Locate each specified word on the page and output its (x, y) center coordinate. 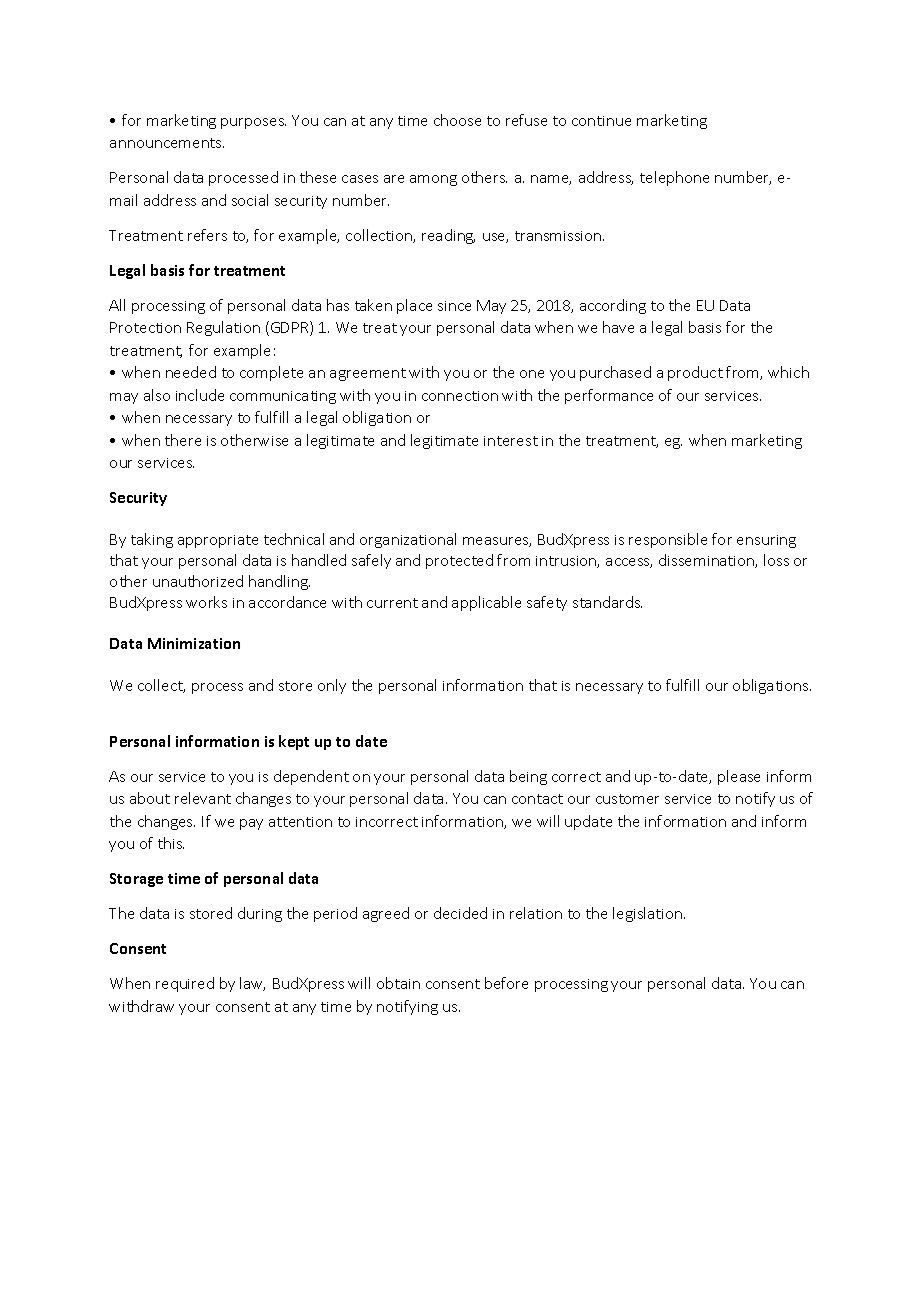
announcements (167, 143)
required (185, 984)
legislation (649, 914)
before (506, 983)
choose (457, 120)
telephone (674, 178)
